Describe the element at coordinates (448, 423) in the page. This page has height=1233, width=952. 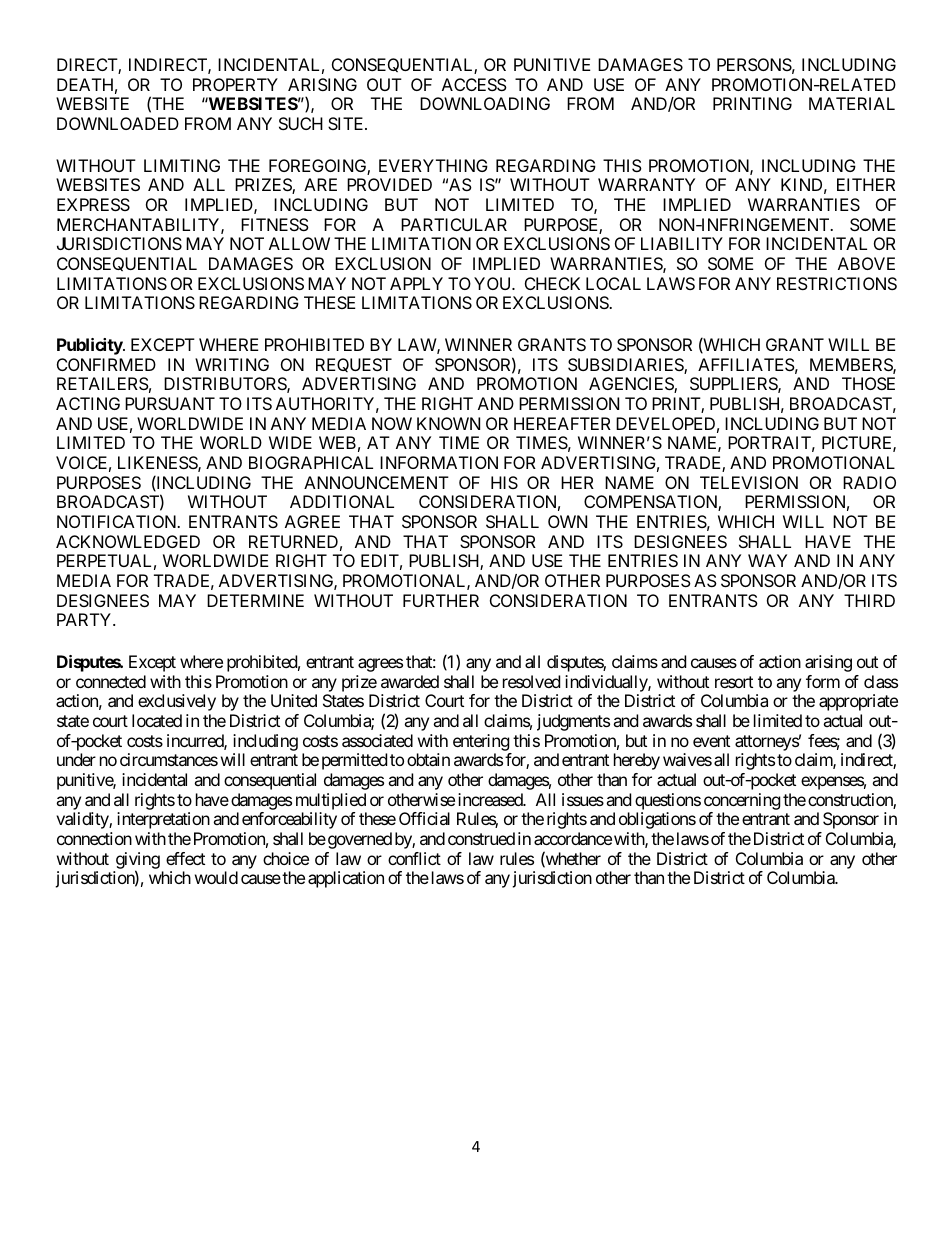
I see `KNOWN` at that location.
